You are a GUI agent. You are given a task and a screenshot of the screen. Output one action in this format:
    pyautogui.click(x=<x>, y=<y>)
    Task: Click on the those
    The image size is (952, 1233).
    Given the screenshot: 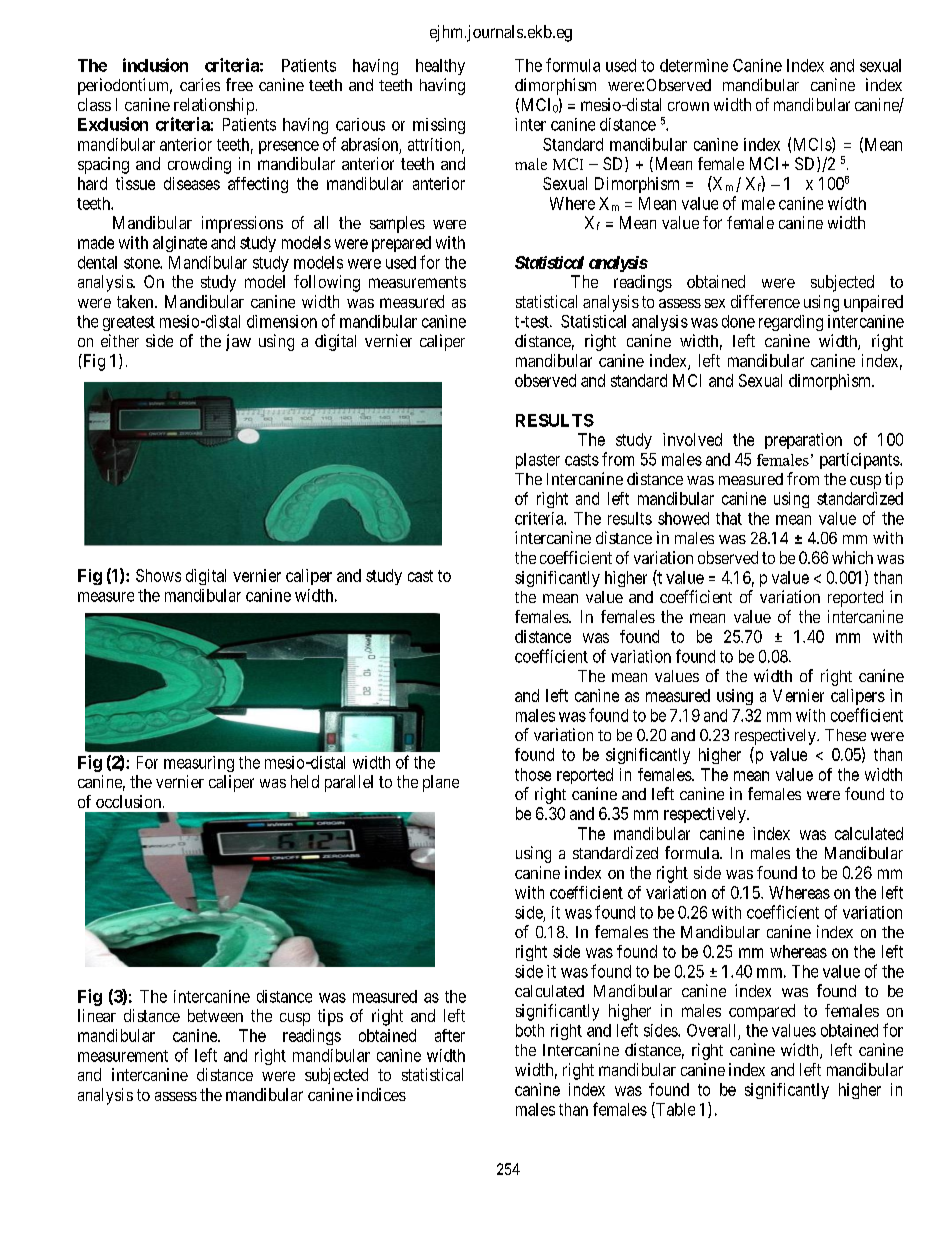 What is the action you would take?
    pyautogui.click(x=533, y=774)
